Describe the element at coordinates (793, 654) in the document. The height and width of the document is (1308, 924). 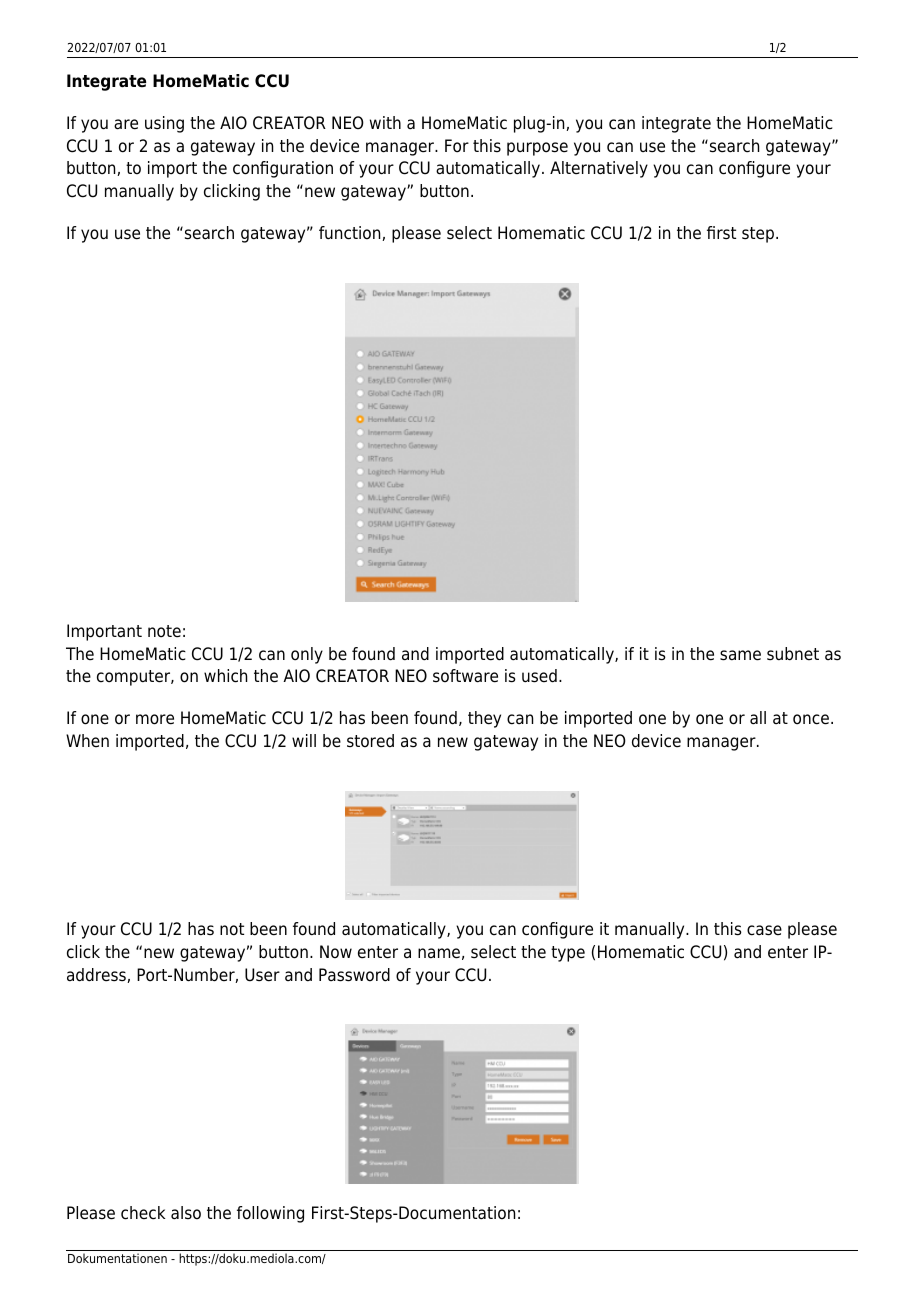
I see `subnet` at that location.
